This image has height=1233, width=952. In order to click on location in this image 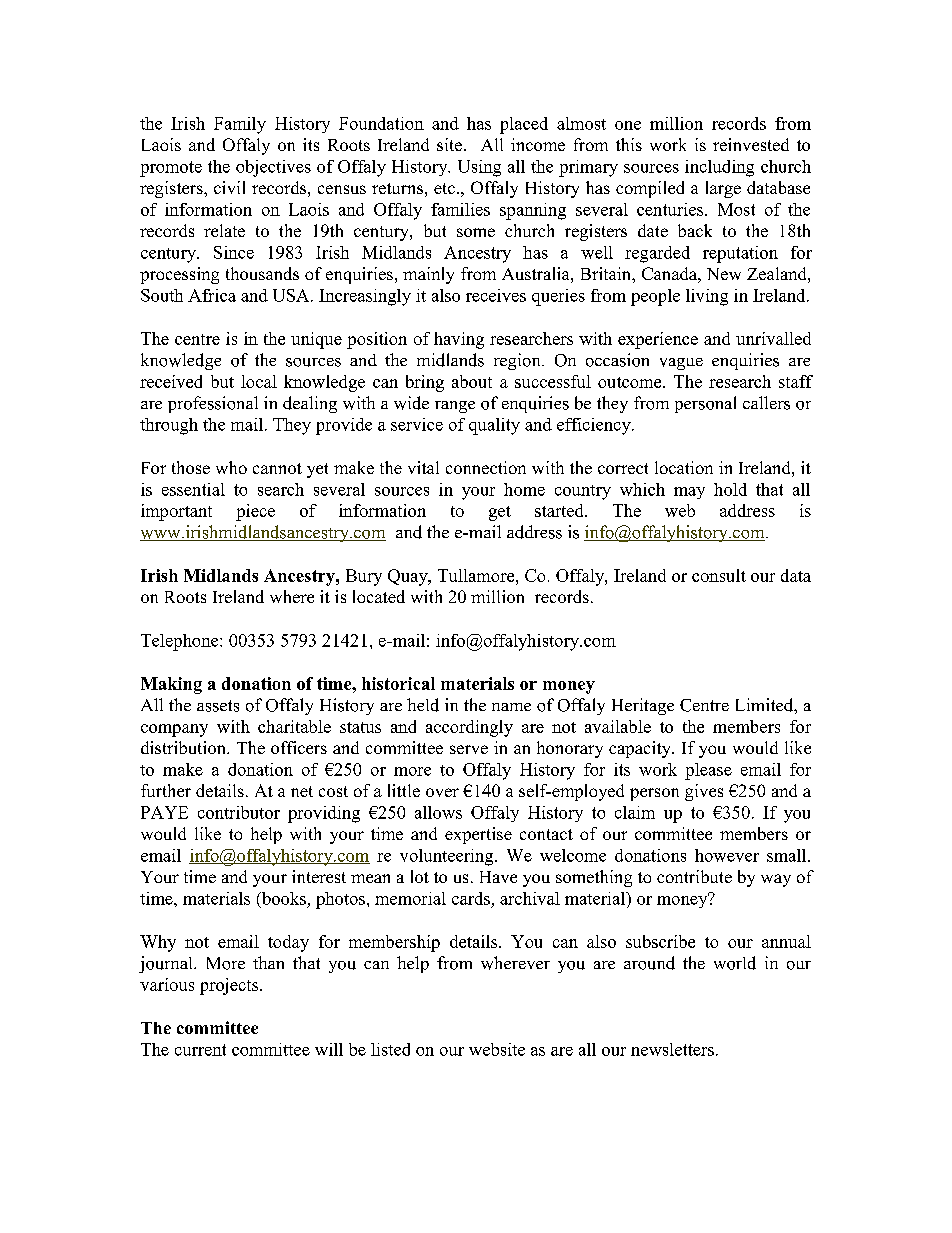, I will do `click(684, 467)`.
